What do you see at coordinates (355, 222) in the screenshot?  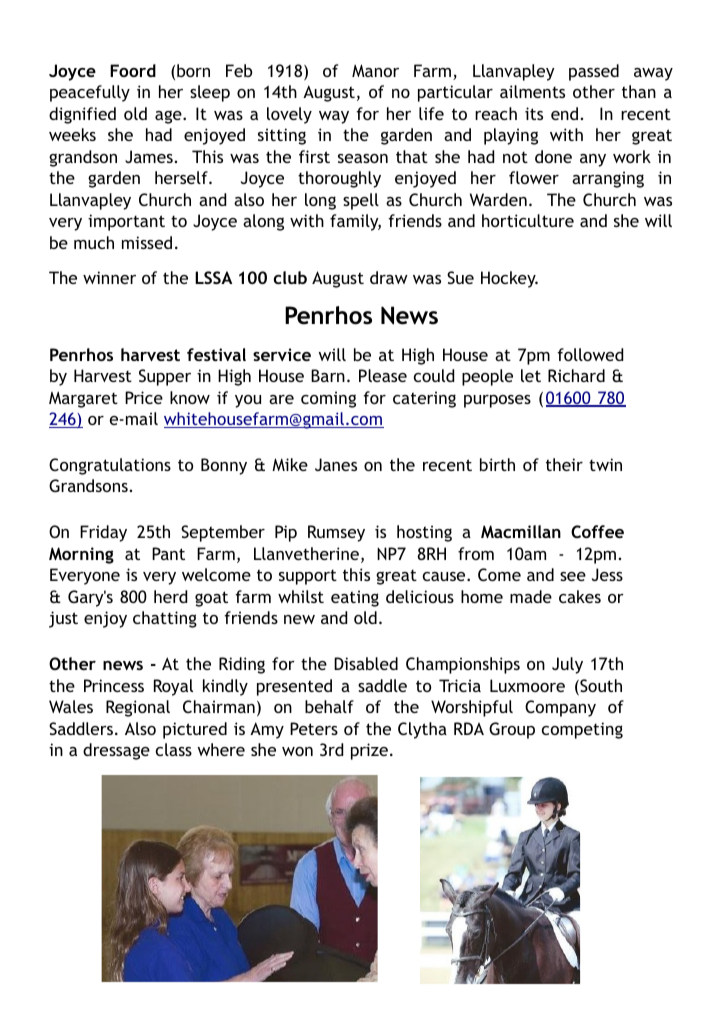 I see `family` at bounding box center [355, 222].
